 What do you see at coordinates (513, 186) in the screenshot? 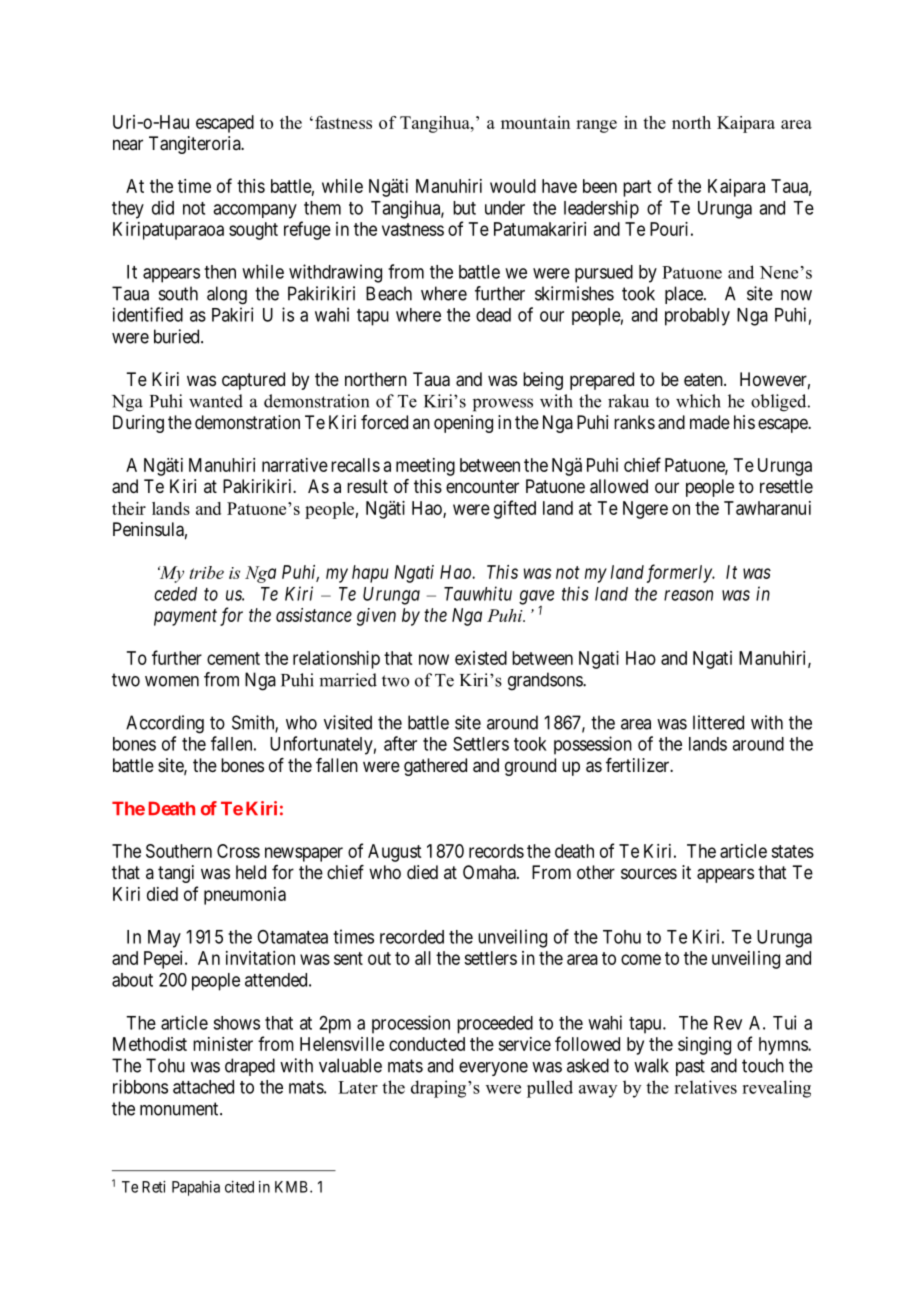
I see `would` at bounding box center [513, 186].
